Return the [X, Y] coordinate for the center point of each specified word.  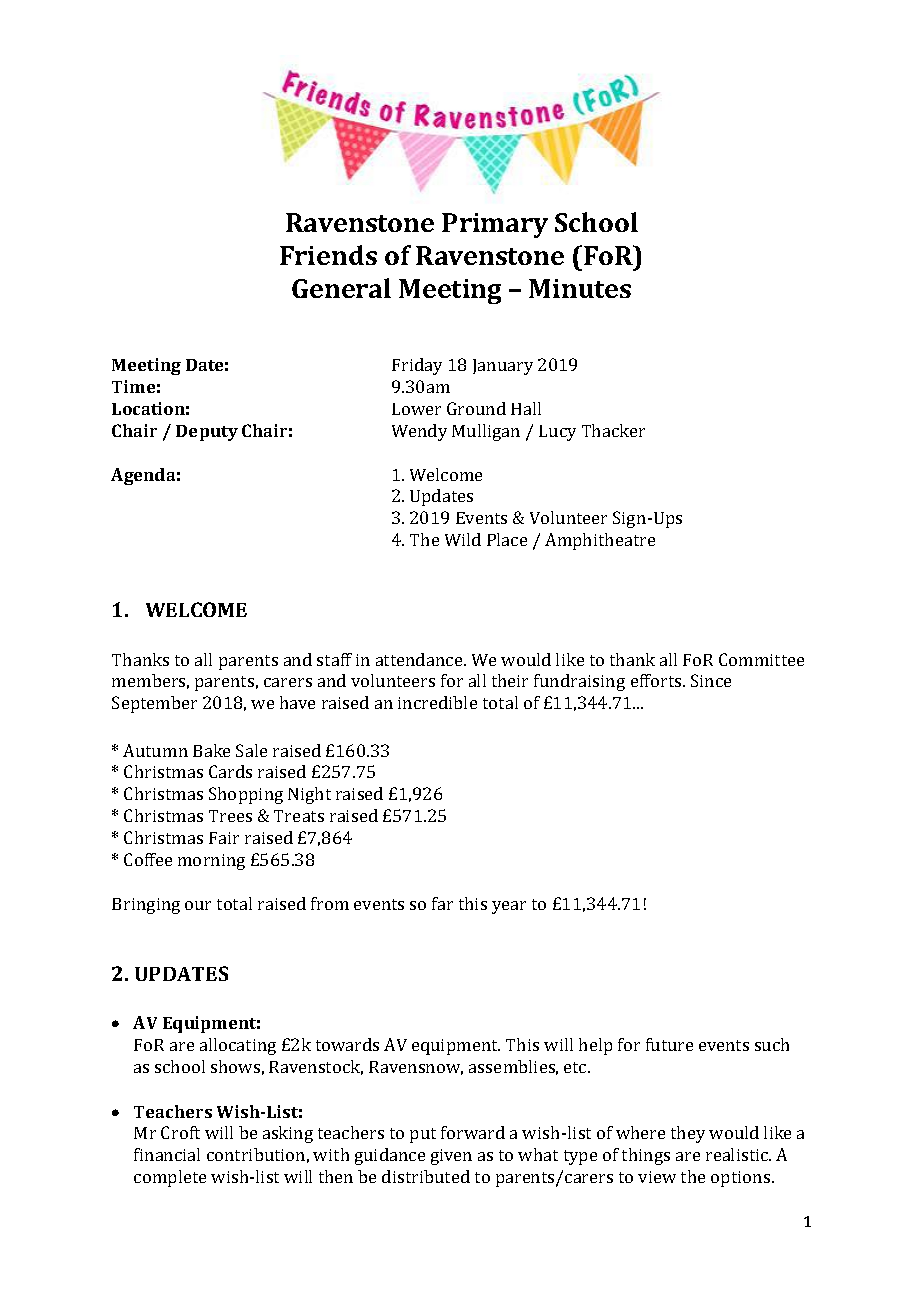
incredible [437, 702]
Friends [328, 255]
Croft [180, 1132]
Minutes [580, 288]
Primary [495, 225]
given [451, 1157]
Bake [211, 750]
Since [711, 680]
